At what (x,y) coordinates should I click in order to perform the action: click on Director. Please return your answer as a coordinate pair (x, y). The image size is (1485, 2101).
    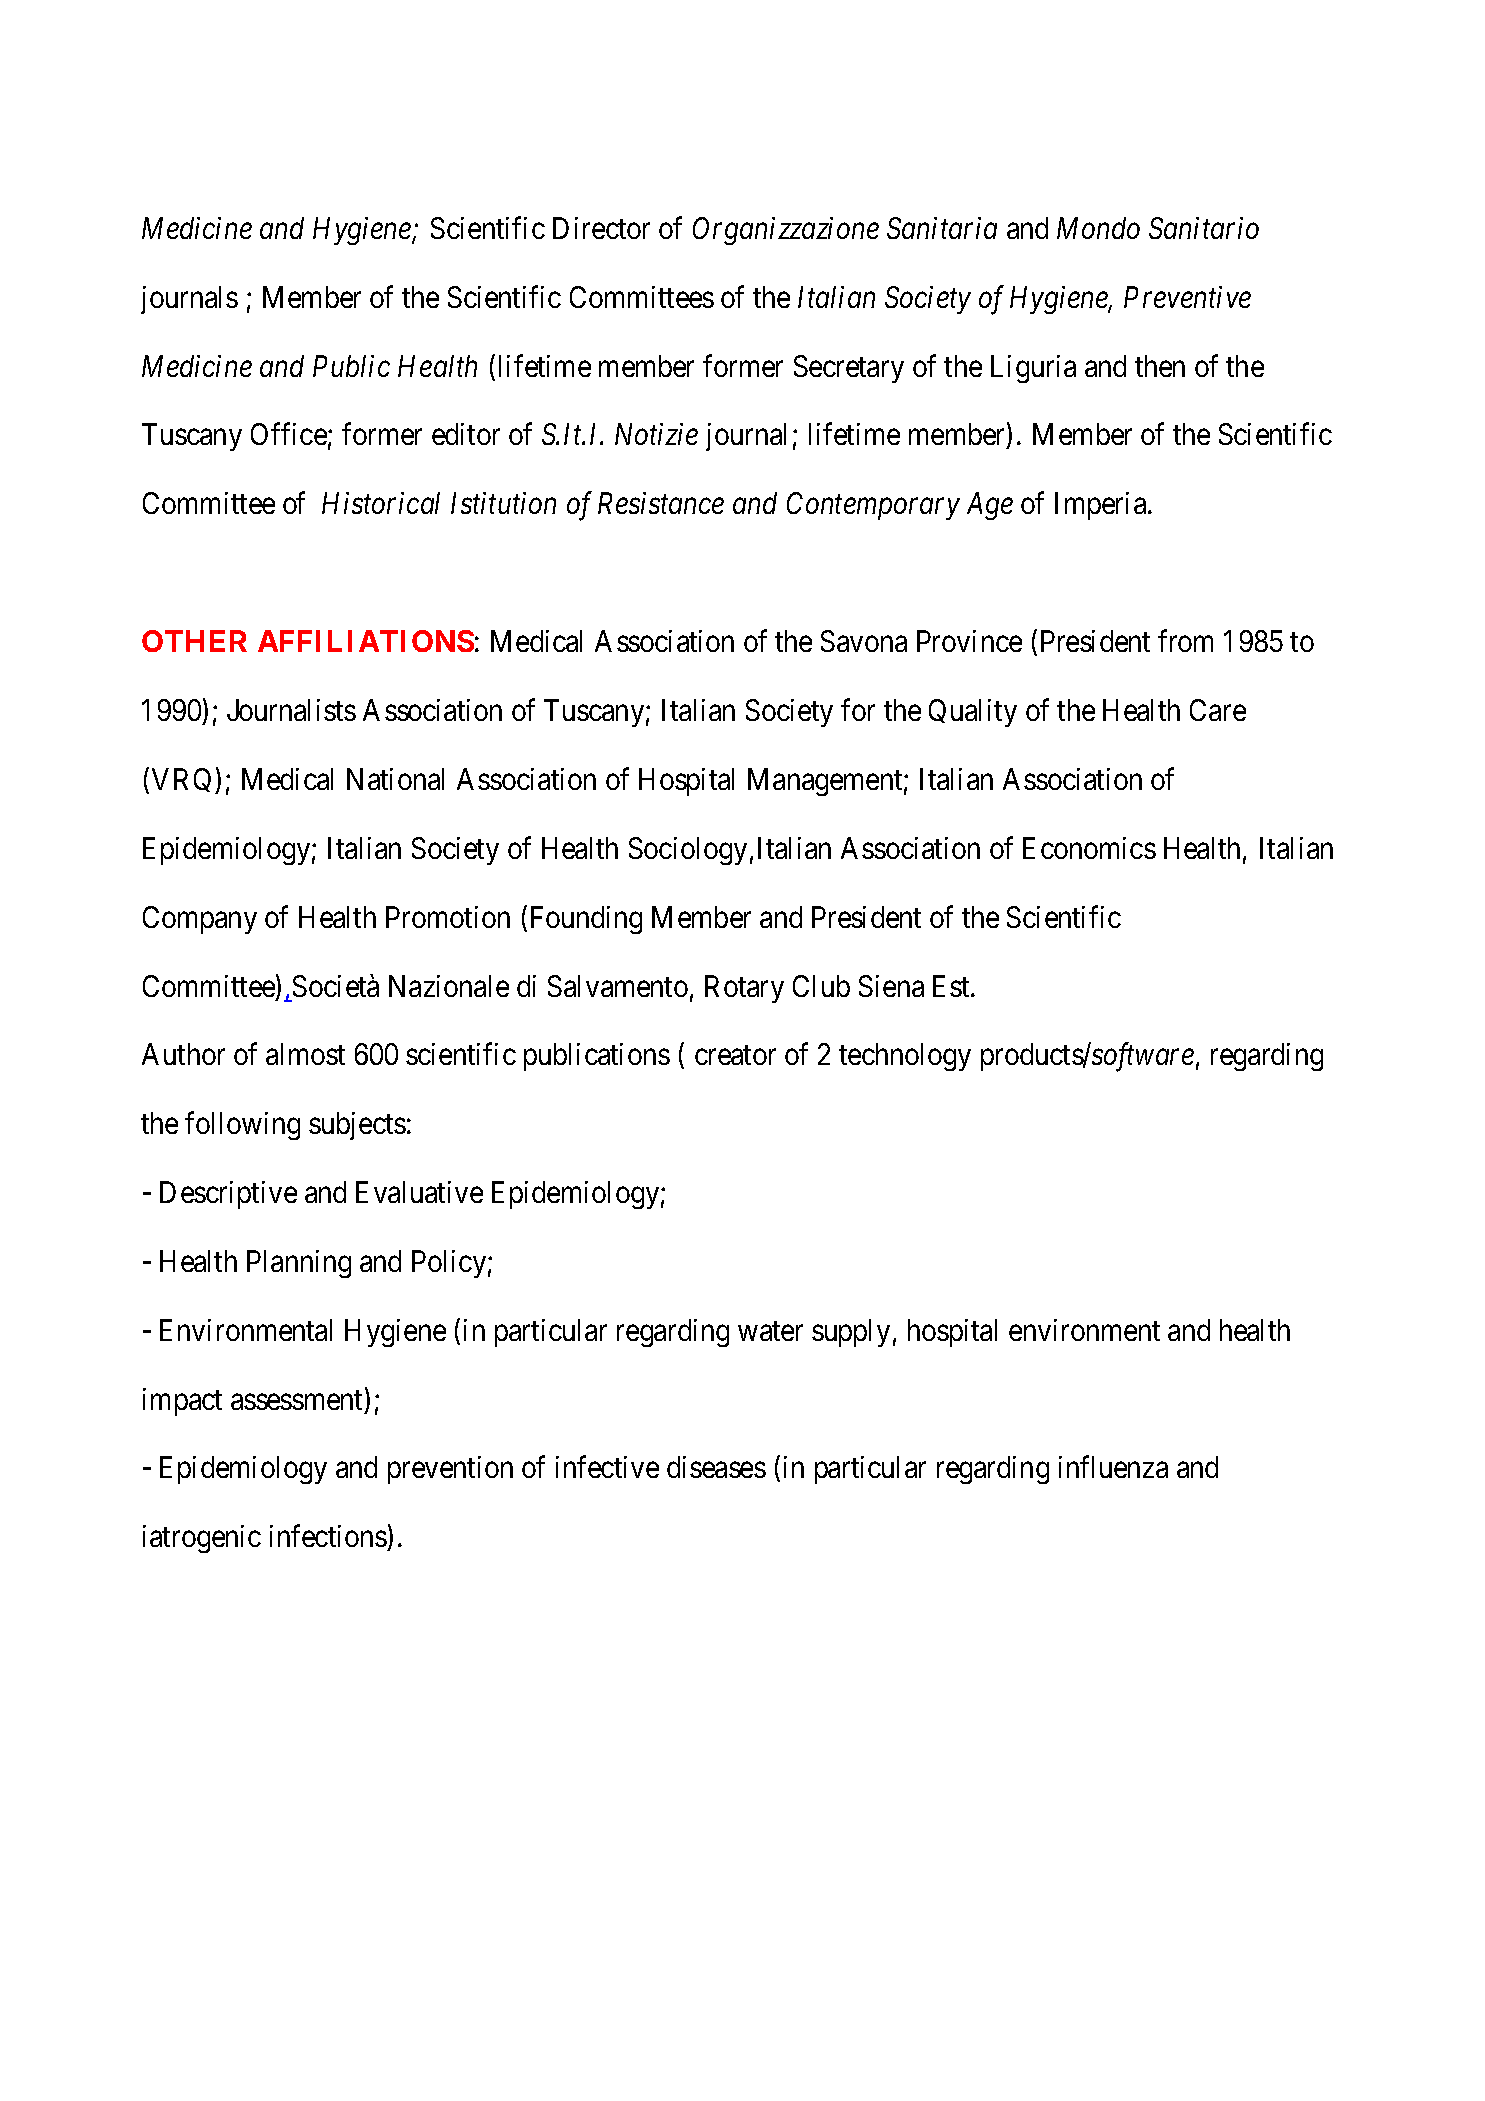
    Looking at the image, I should click on (601, 228).
